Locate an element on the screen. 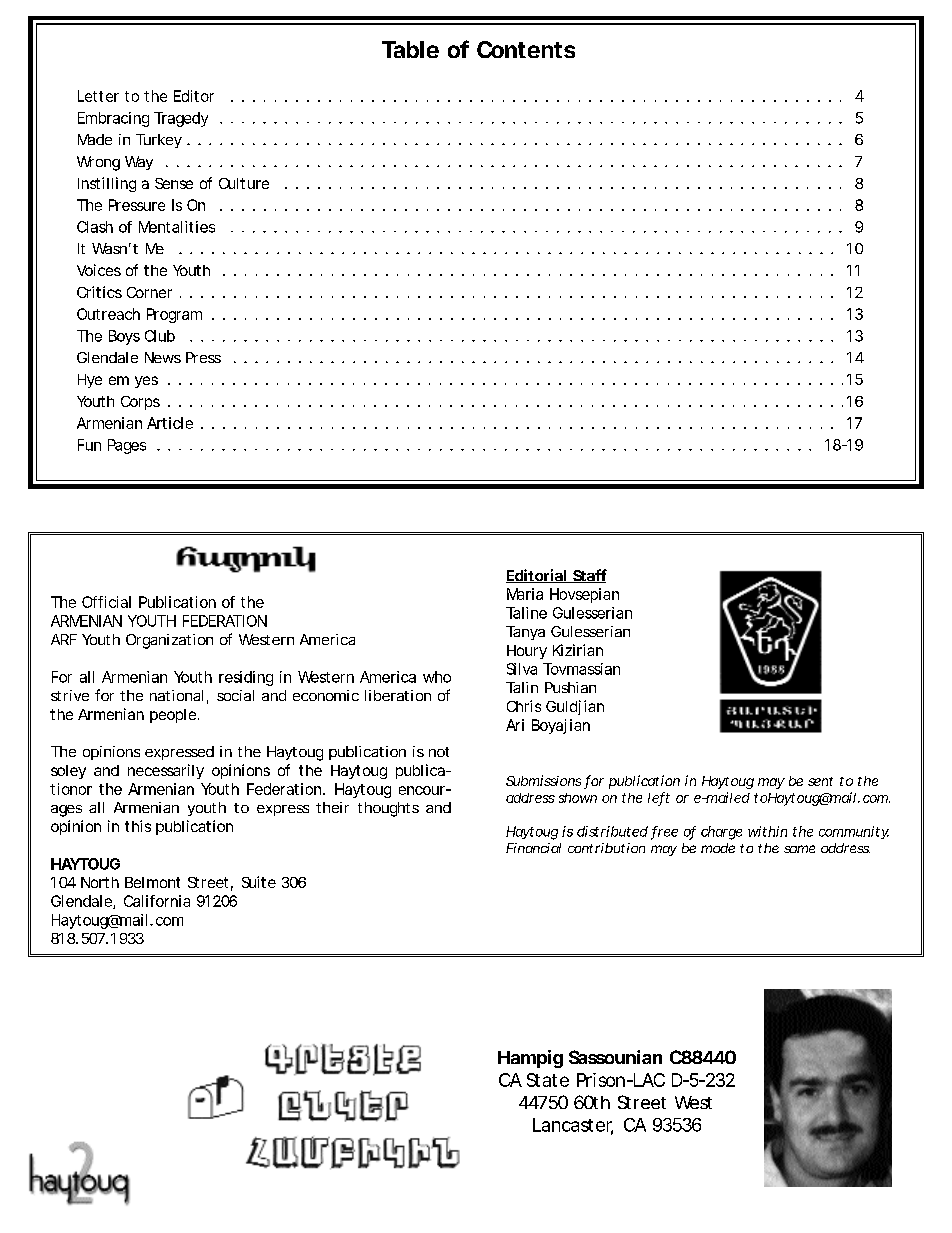  Belmont is located at coordinates (152, 882).
